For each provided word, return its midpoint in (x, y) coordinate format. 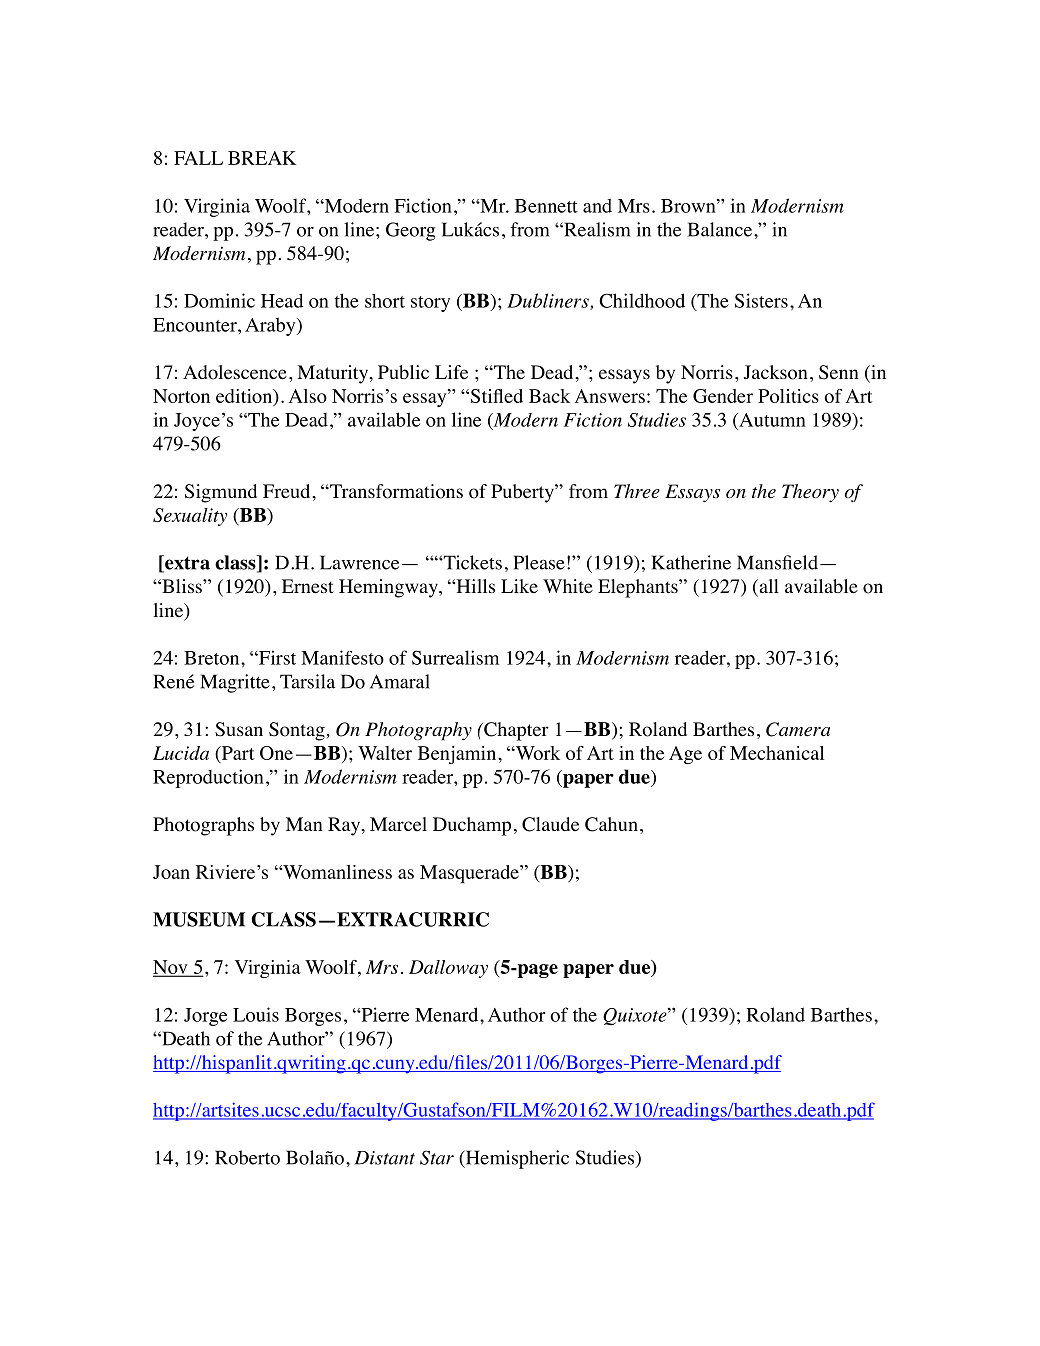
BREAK (262, 158)
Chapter (515, 731)
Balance (721, 229)
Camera (798, 729)
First (276, 657)
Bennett (546, 206)
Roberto (247, 1157)
